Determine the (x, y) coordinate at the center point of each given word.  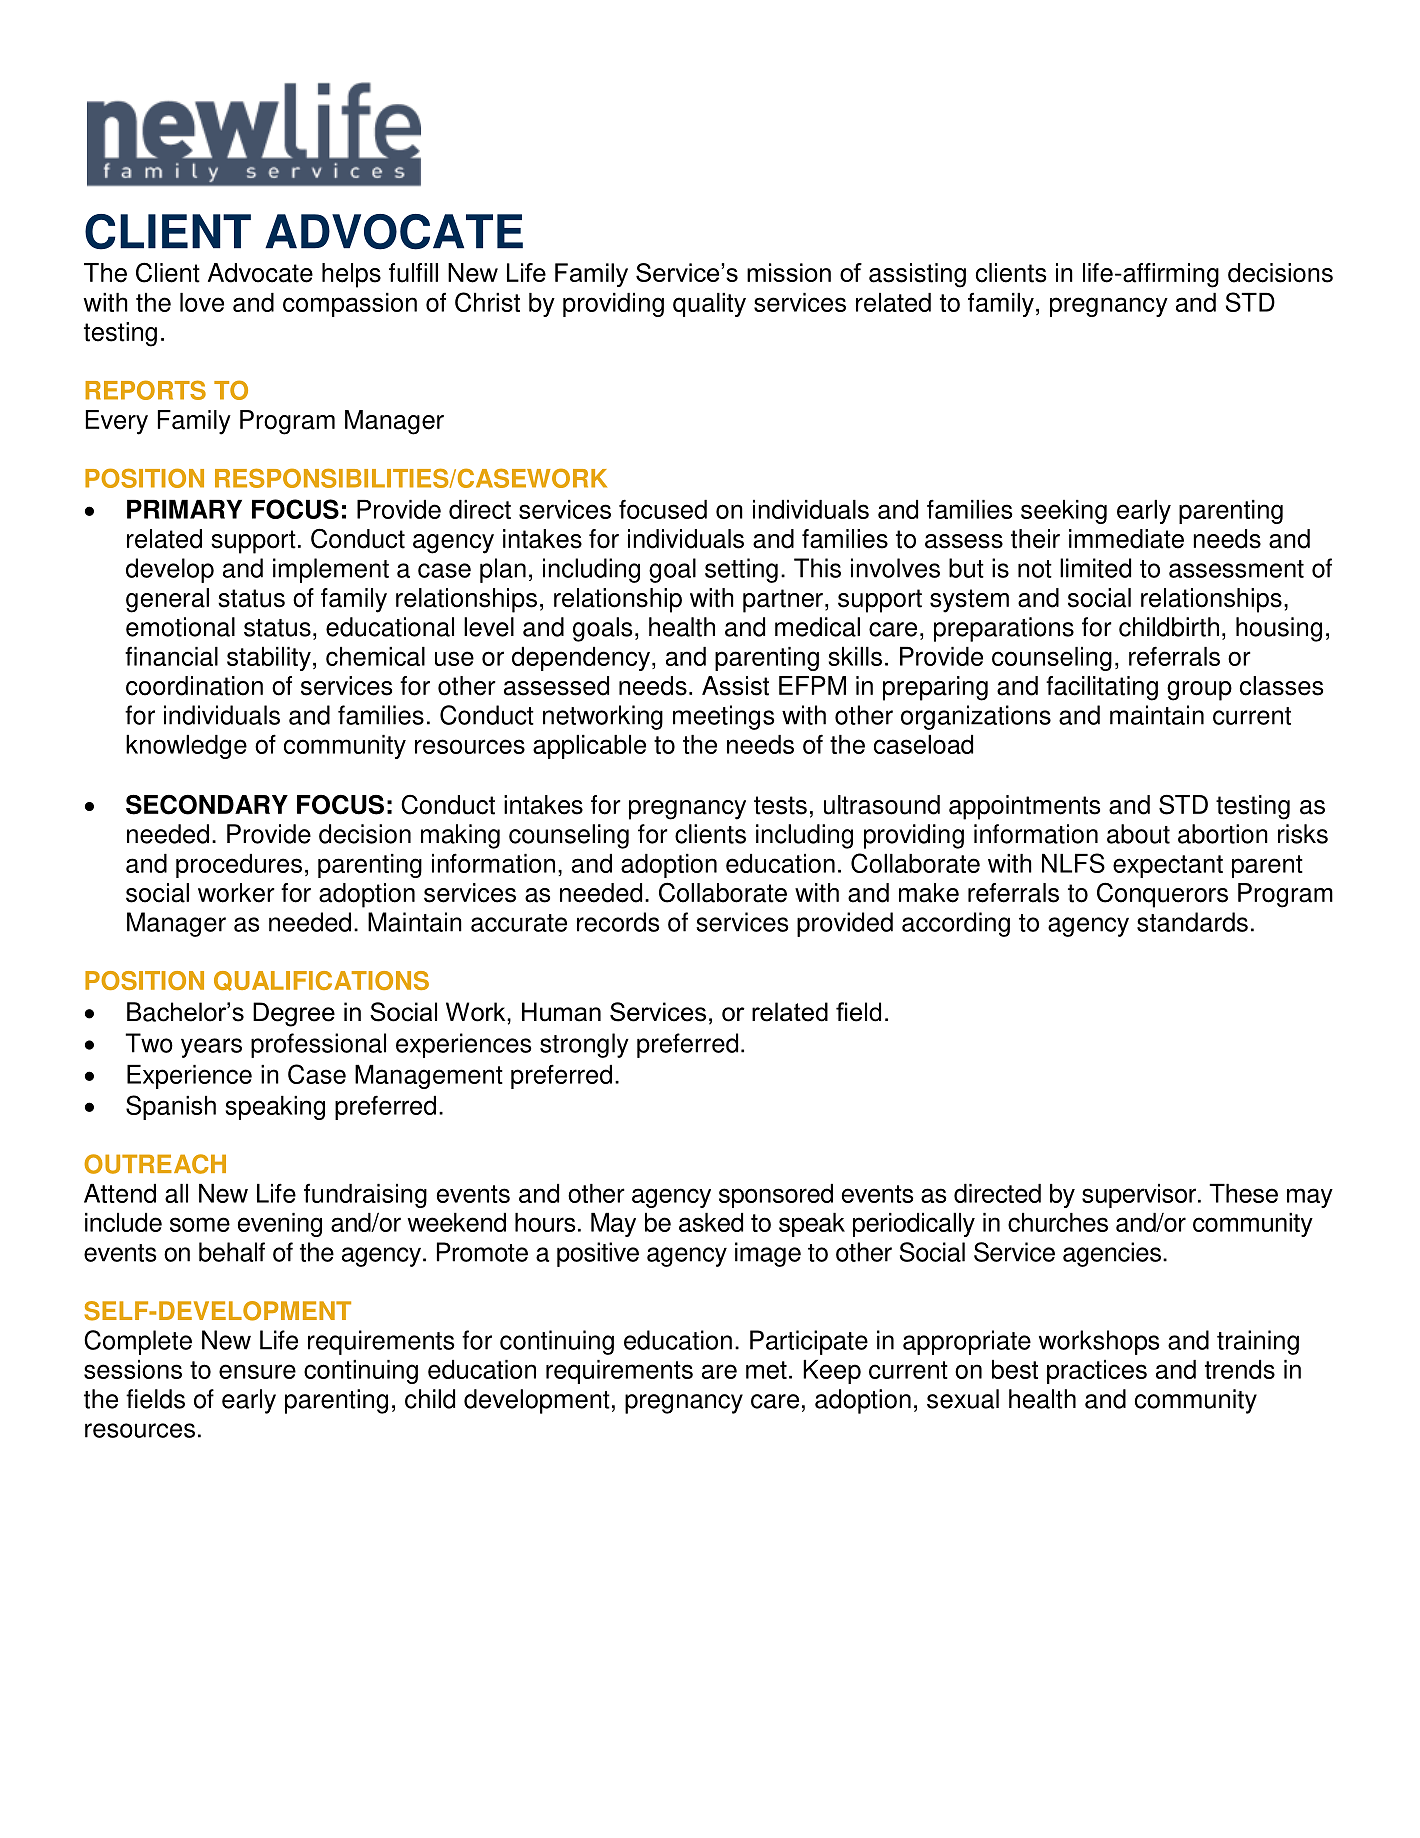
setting (741, 570)
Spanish (171, 1107)
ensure (257, 1371)
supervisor (1139, 1196)
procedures (239, 866)
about (1138, 834)
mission (789, 272)
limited (1095, 568)
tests (780, 805)
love (202, 302)
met (766, 1370)
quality (709, 305)
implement (331, 570)
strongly (584, 1045)
